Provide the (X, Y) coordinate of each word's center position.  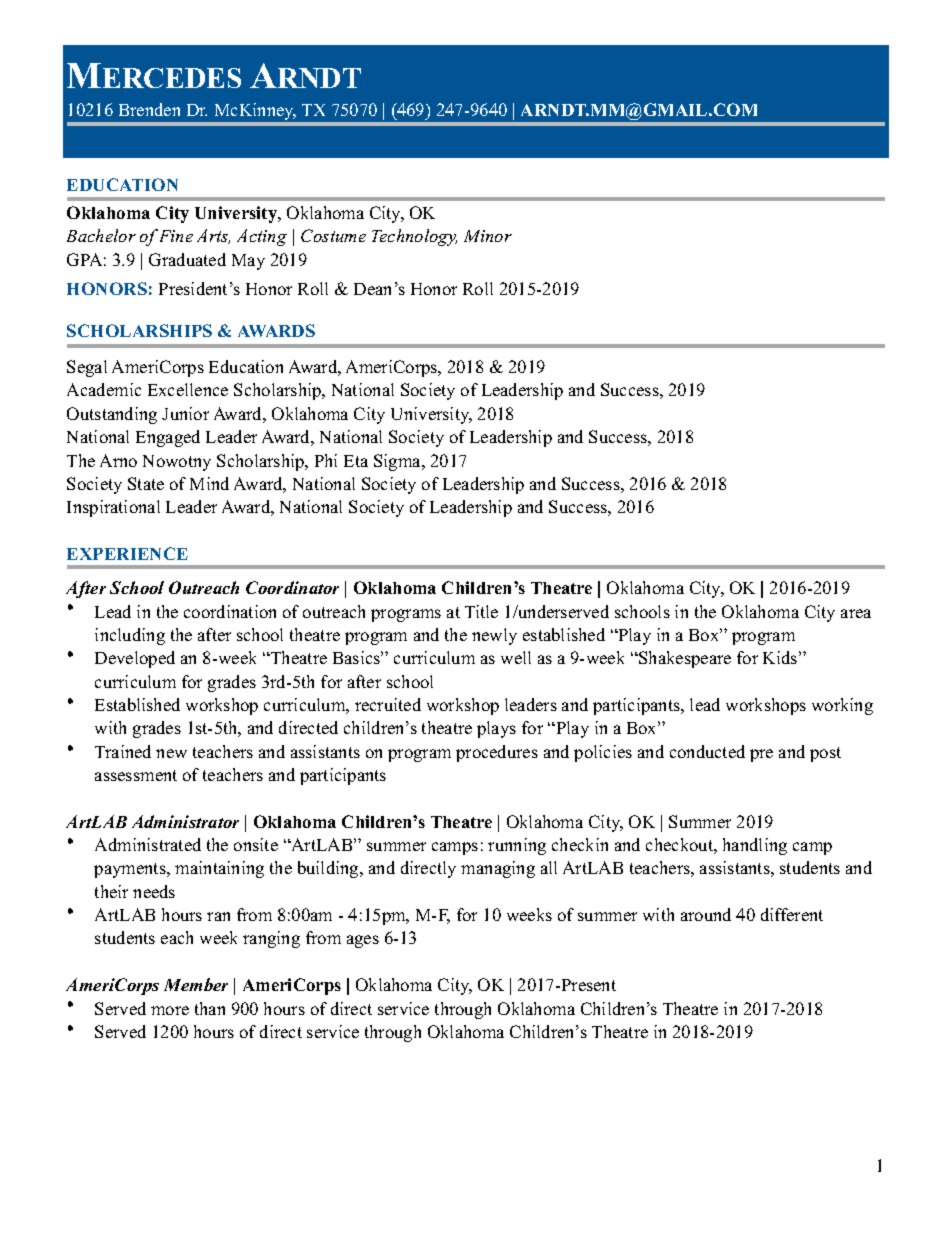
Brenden (149, 109)
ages (363, 941)
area (856, 613)
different (792, 914)
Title (481, 611)
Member (196, 984)
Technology (414, 237)
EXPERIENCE (127, 553)
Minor (488, 236)
